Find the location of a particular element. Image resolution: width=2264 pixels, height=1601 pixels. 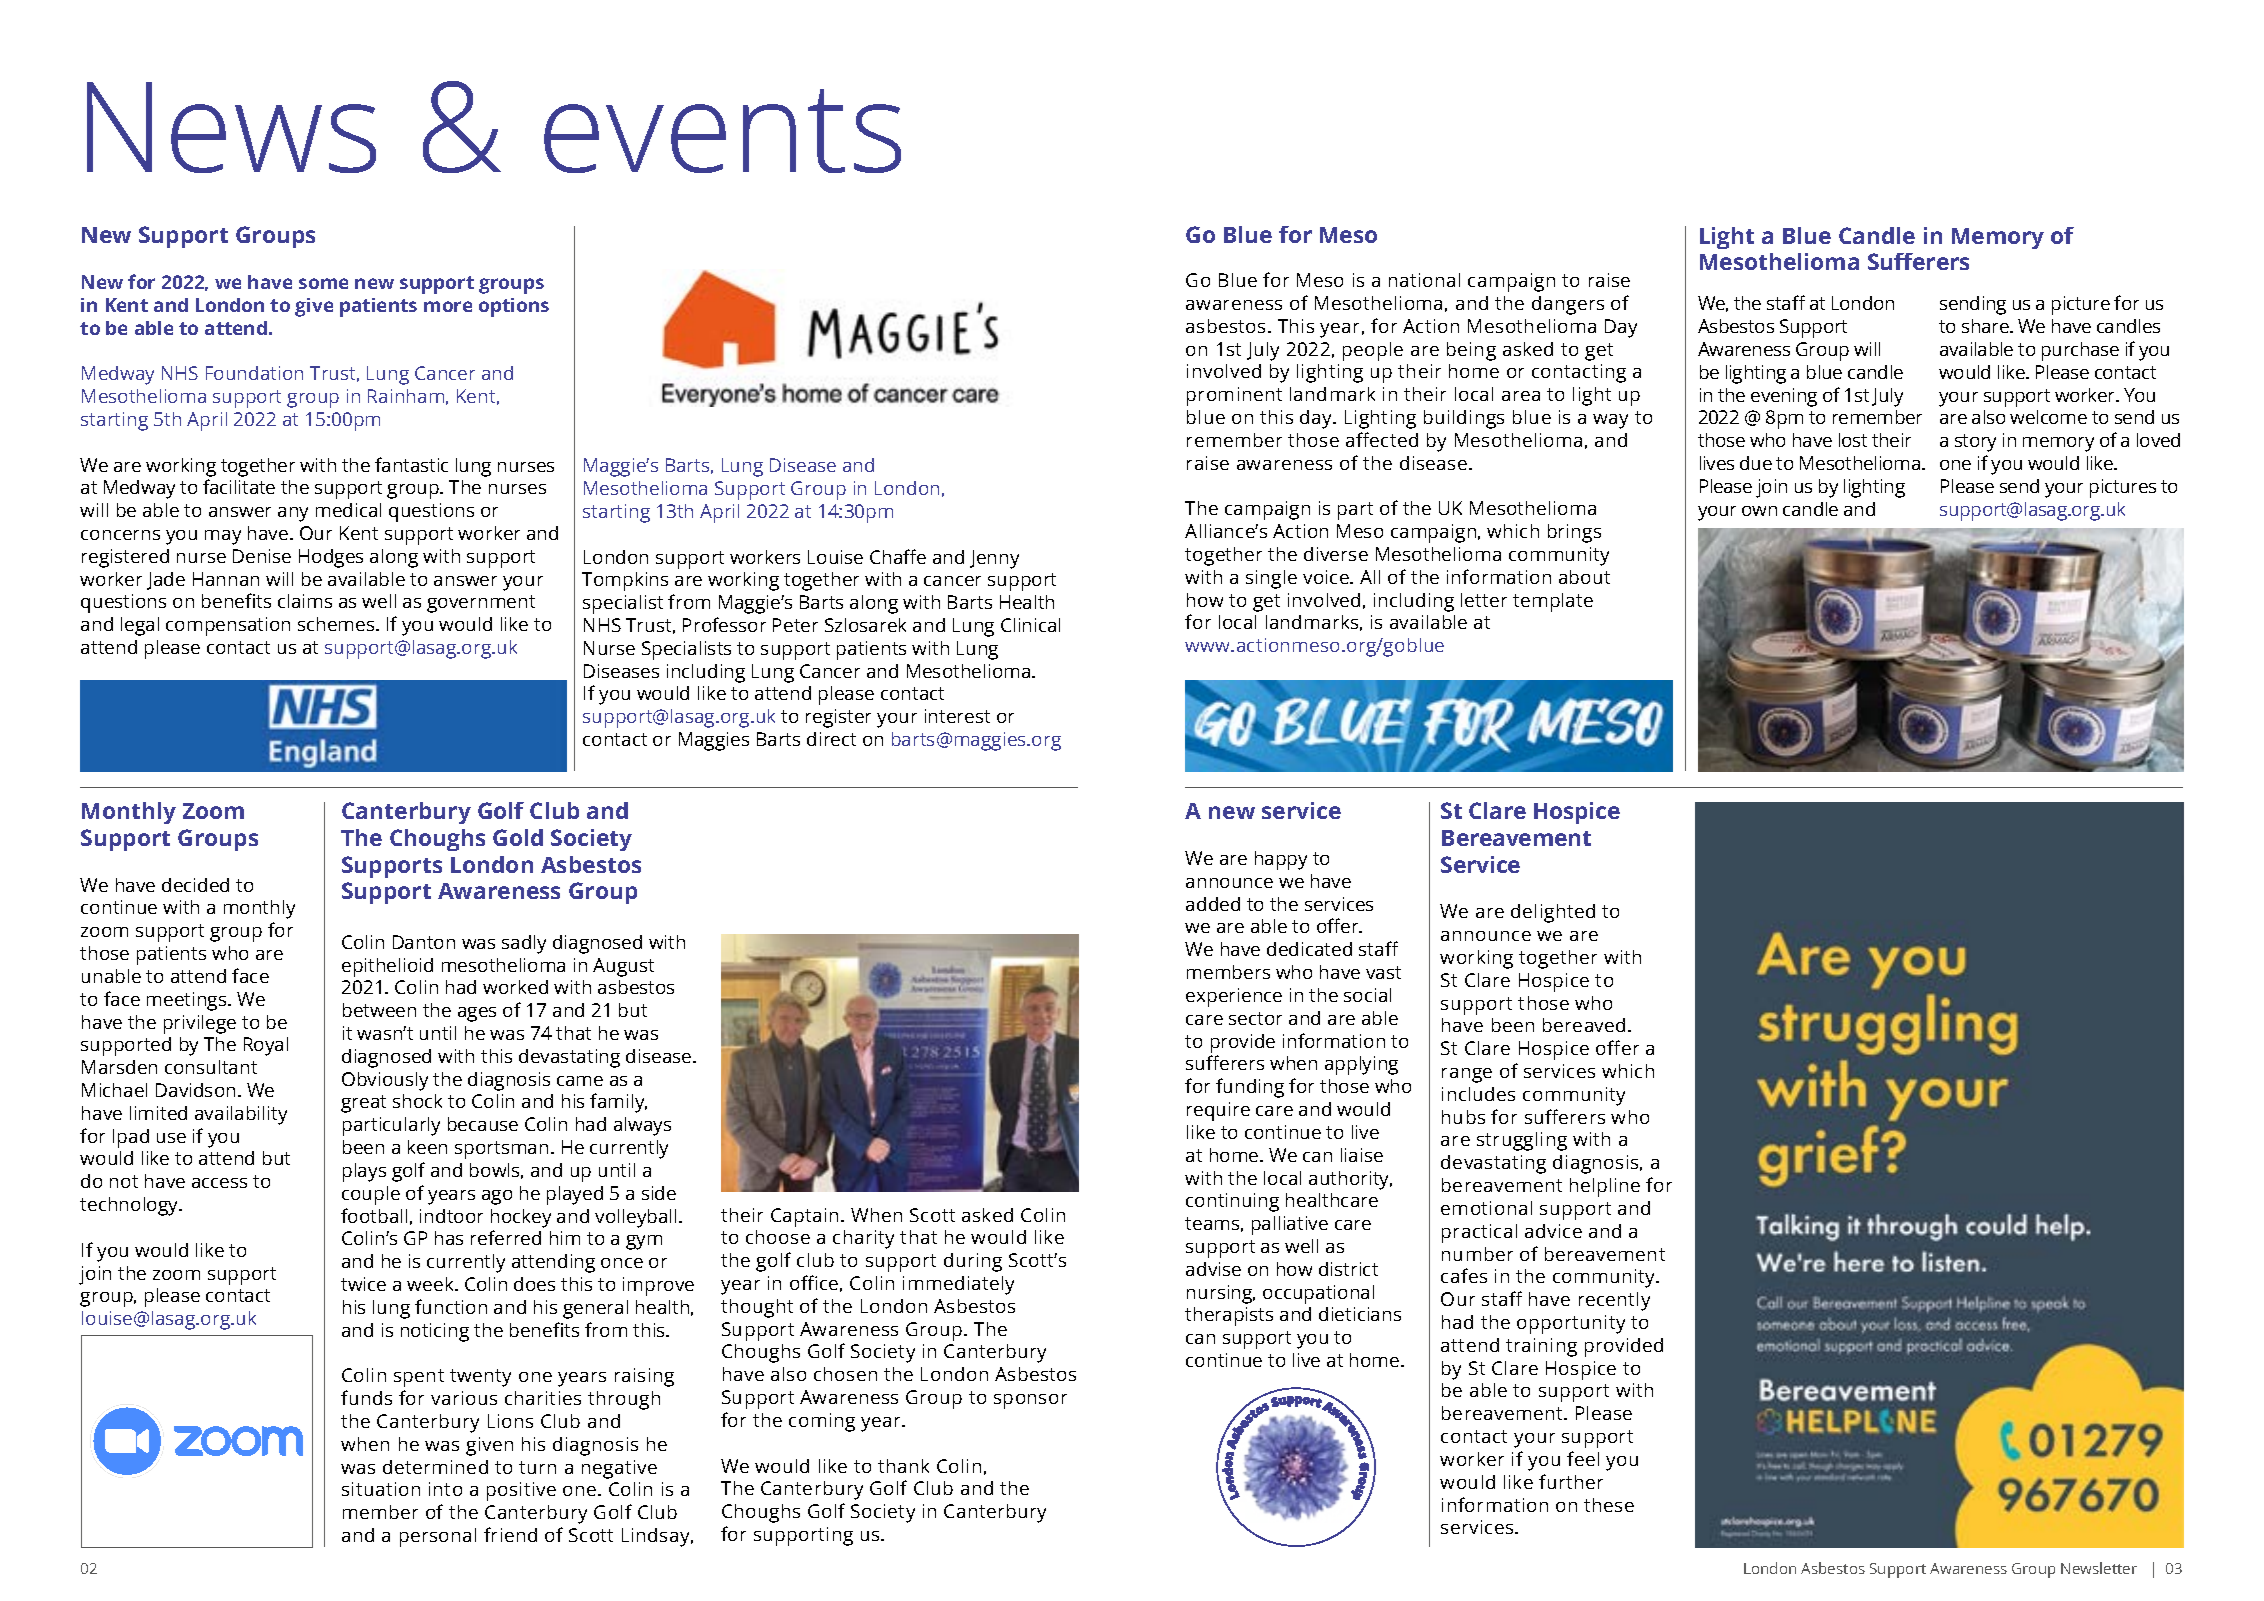

experience is located at coordinates (1234, 997).
